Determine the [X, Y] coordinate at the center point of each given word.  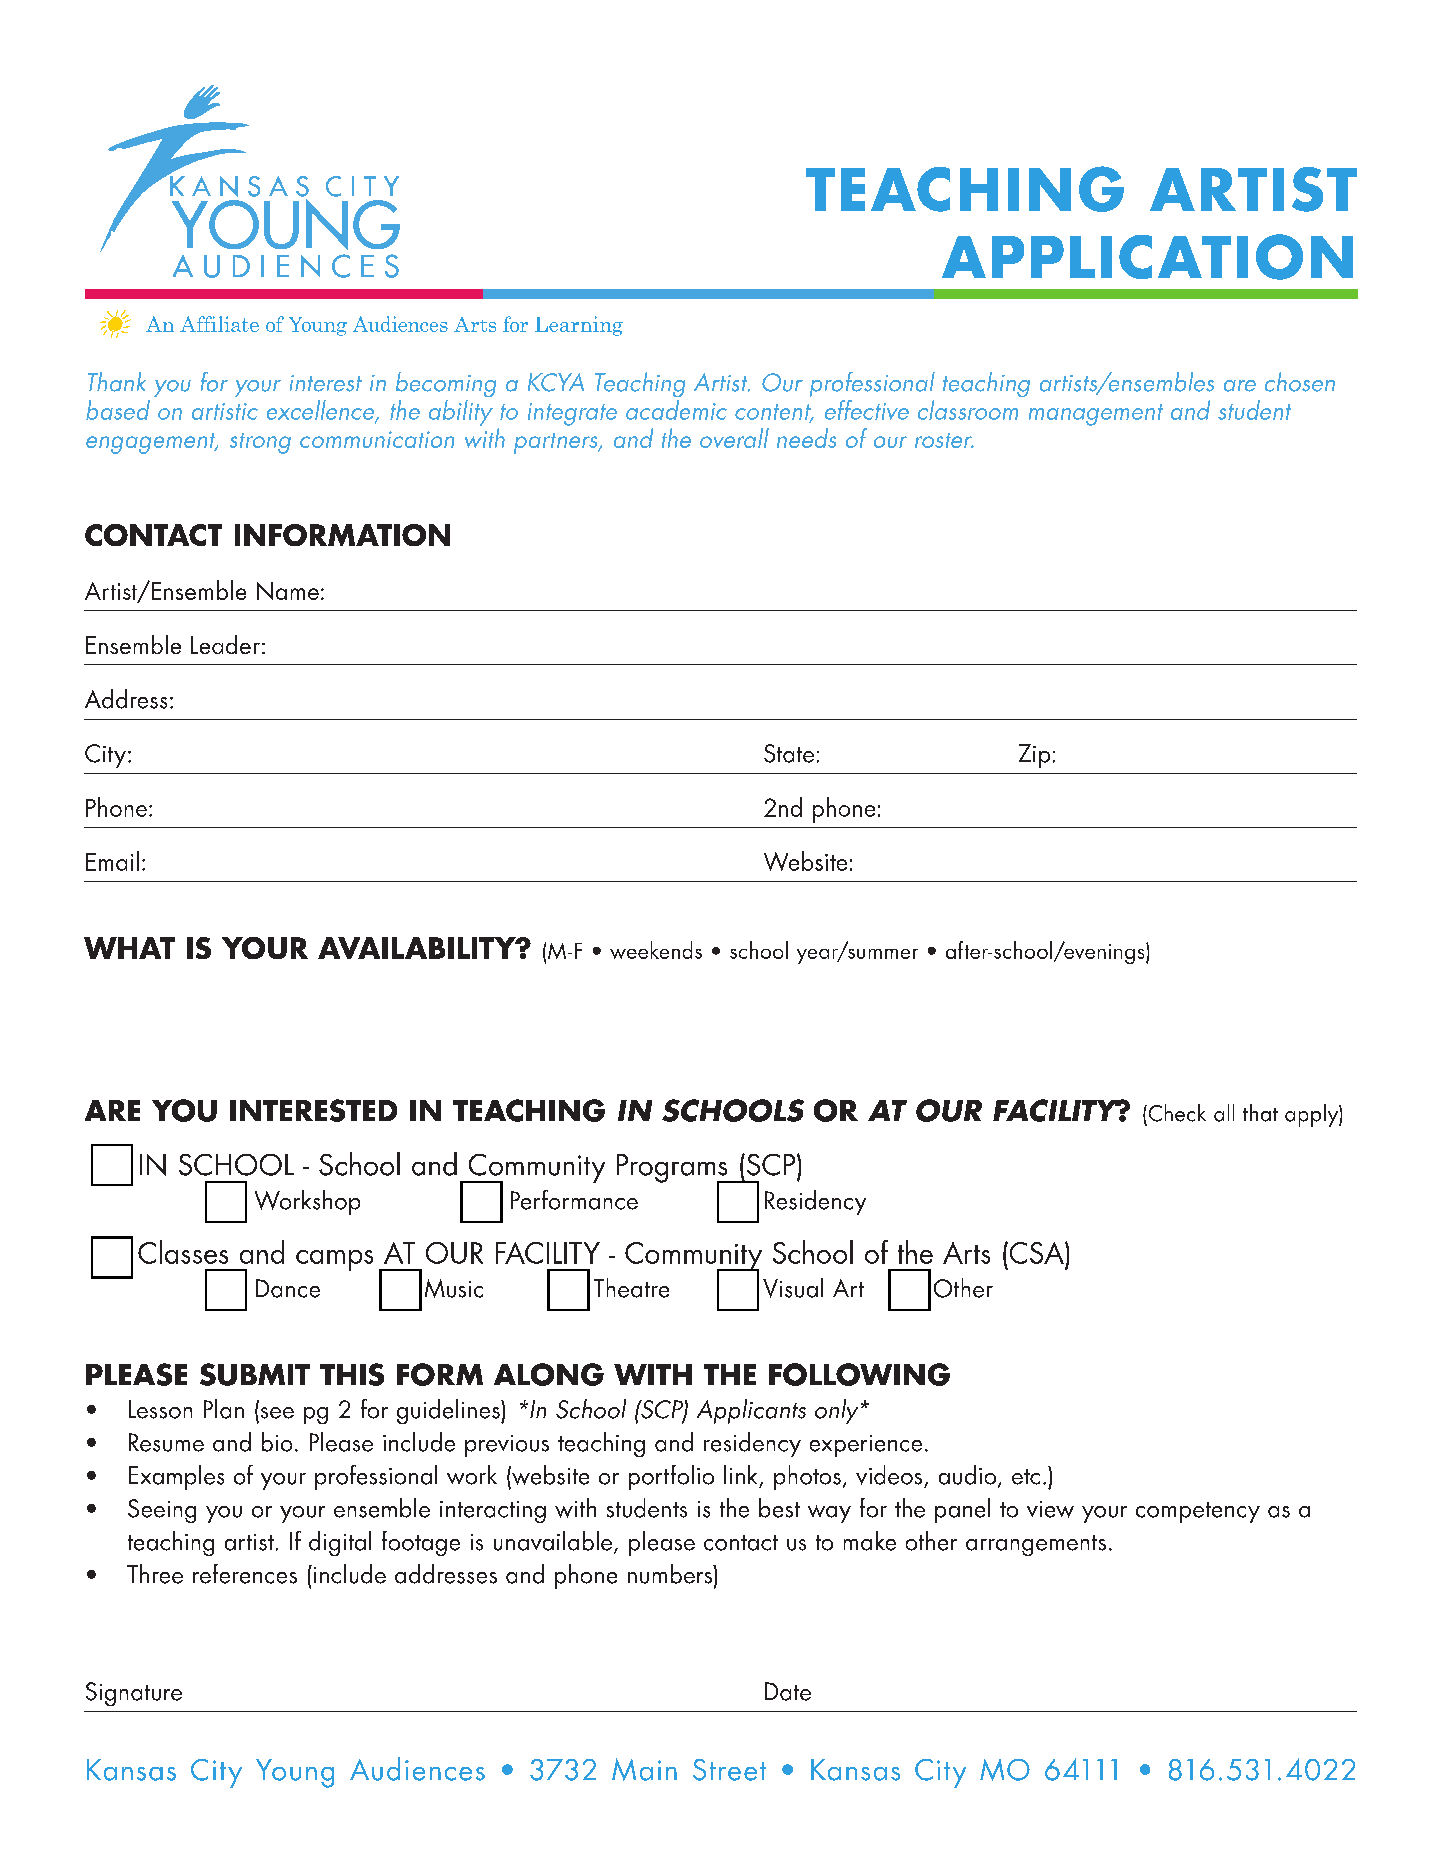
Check [1176, 1113]
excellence [322, 411]
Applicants [751, 1411]
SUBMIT [255, 1374]
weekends [656, 950]
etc [1026, 1477]
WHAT [129, 948]
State [789, 753]
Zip [1034, 756]
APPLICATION [1147, 257]
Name [288, 591]
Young [295, 1773]
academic [676, 410]
